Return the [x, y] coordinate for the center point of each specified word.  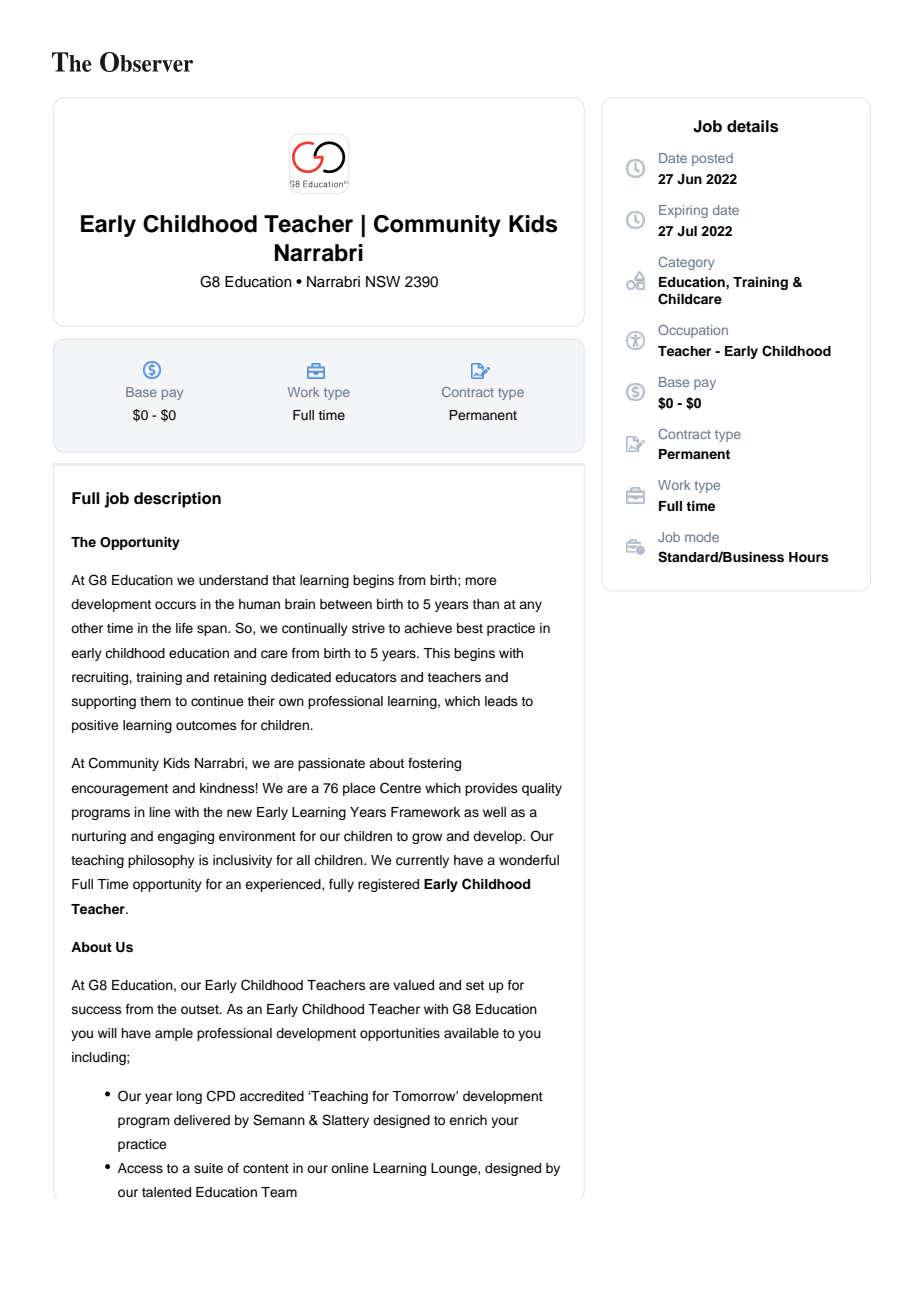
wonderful [529, 860]
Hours [809, 557]
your [505, 1122]
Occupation [693, 331]
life [184, 628]
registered [388, 885]
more [481, 581]
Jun [689, 179]
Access [140, 1168]
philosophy [161, 861]
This [436, 653]
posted [712, 159]
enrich [468, 1120]
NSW [383, 281]
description [177, 500]
